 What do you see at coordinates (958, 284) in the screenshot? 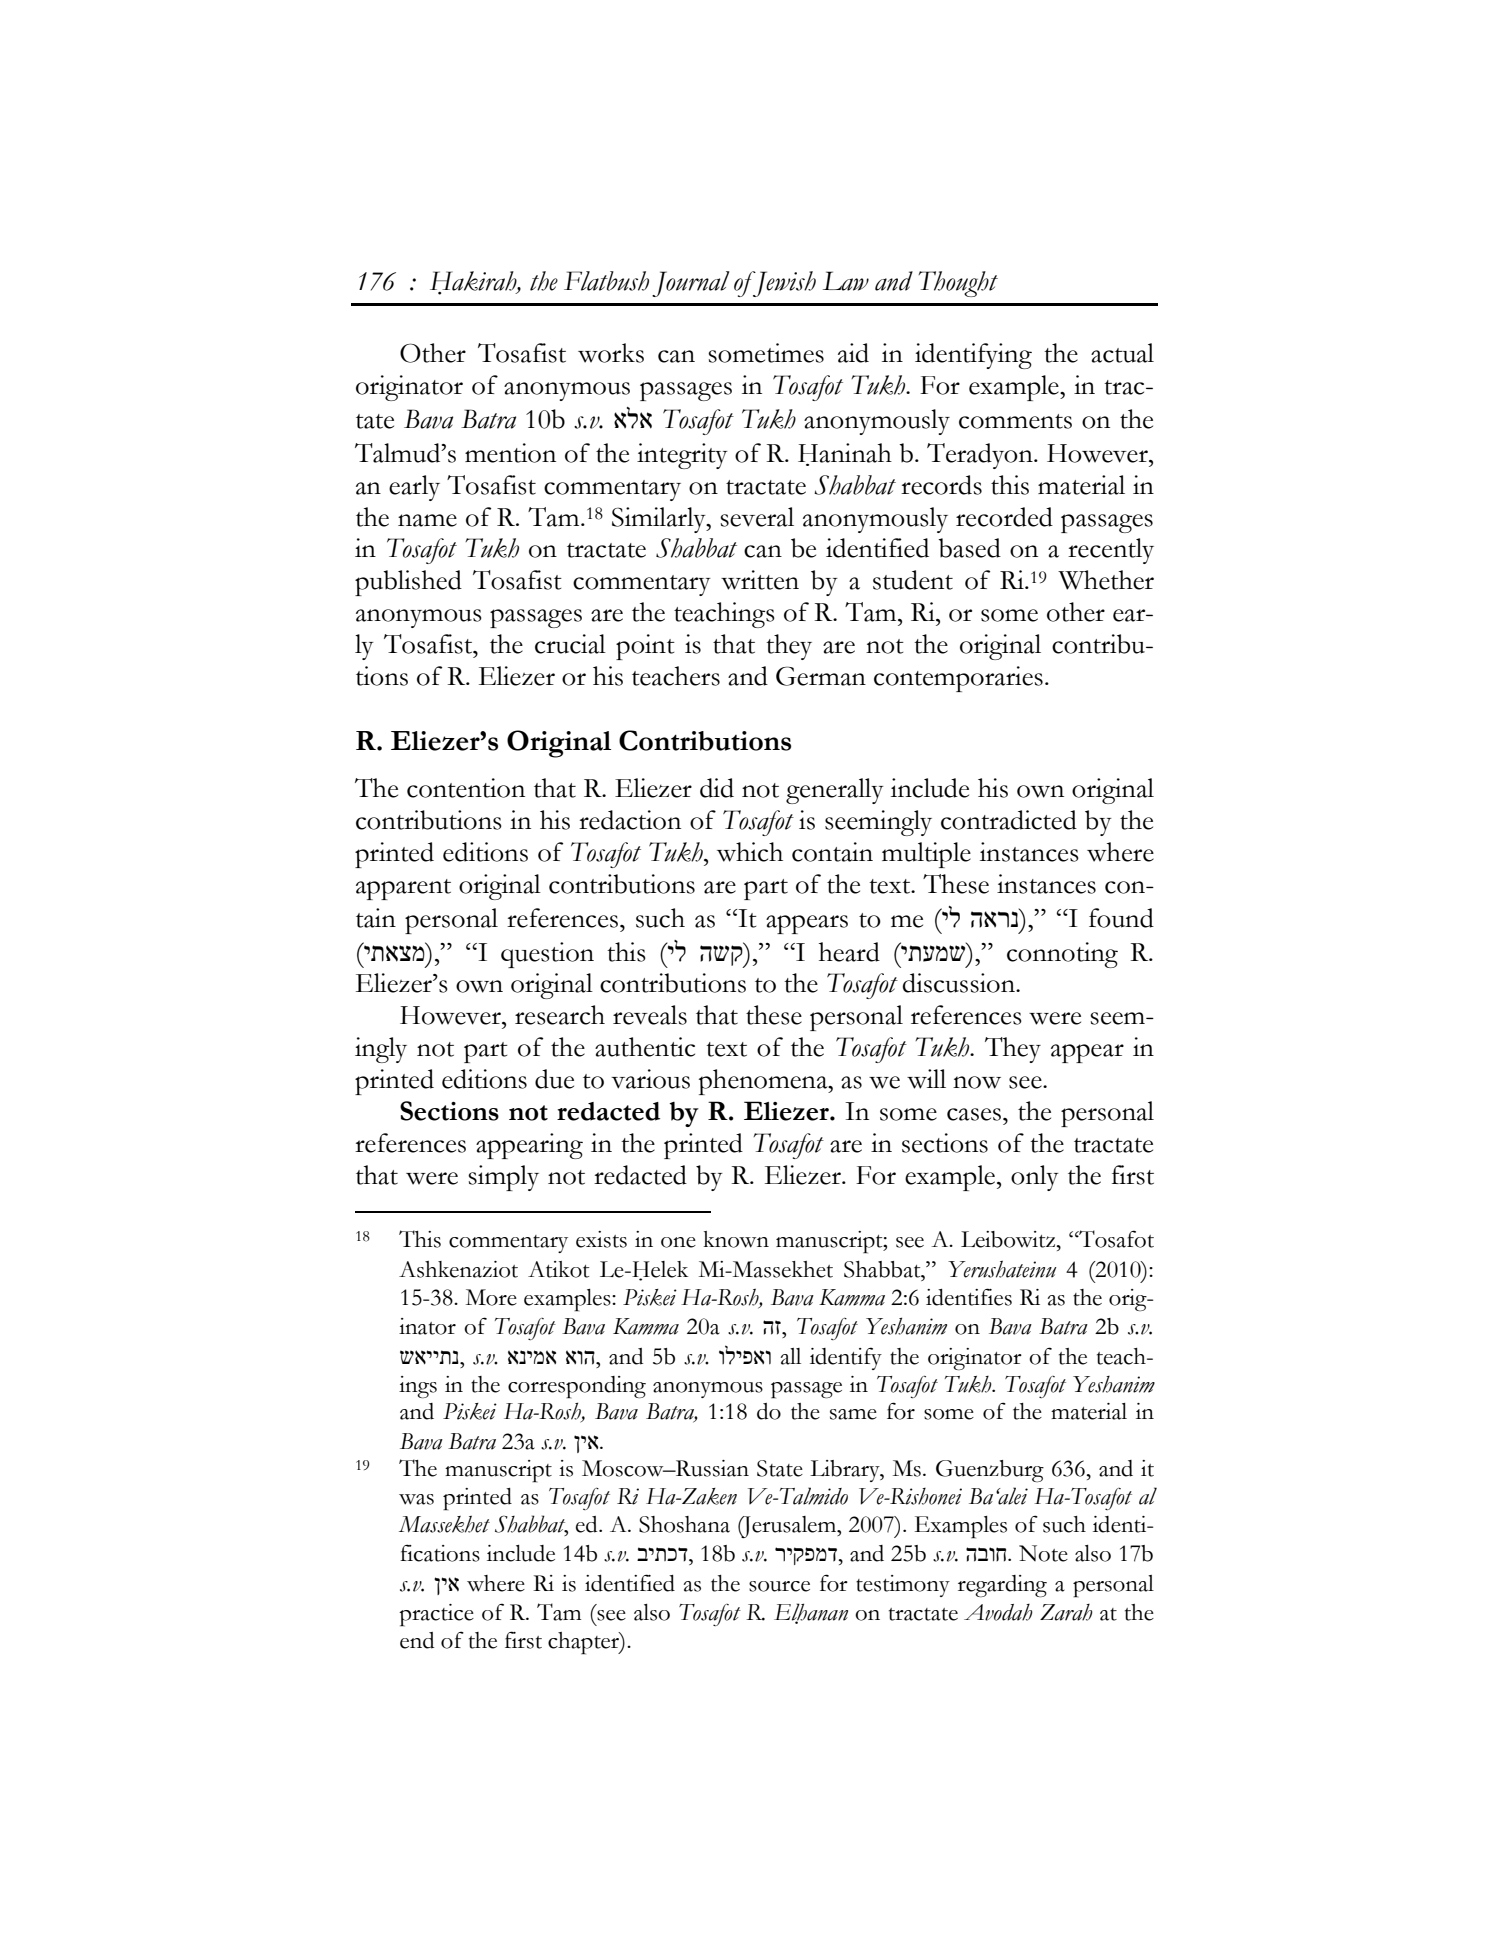
I see `Thought` at bounding box center [958, 284].
